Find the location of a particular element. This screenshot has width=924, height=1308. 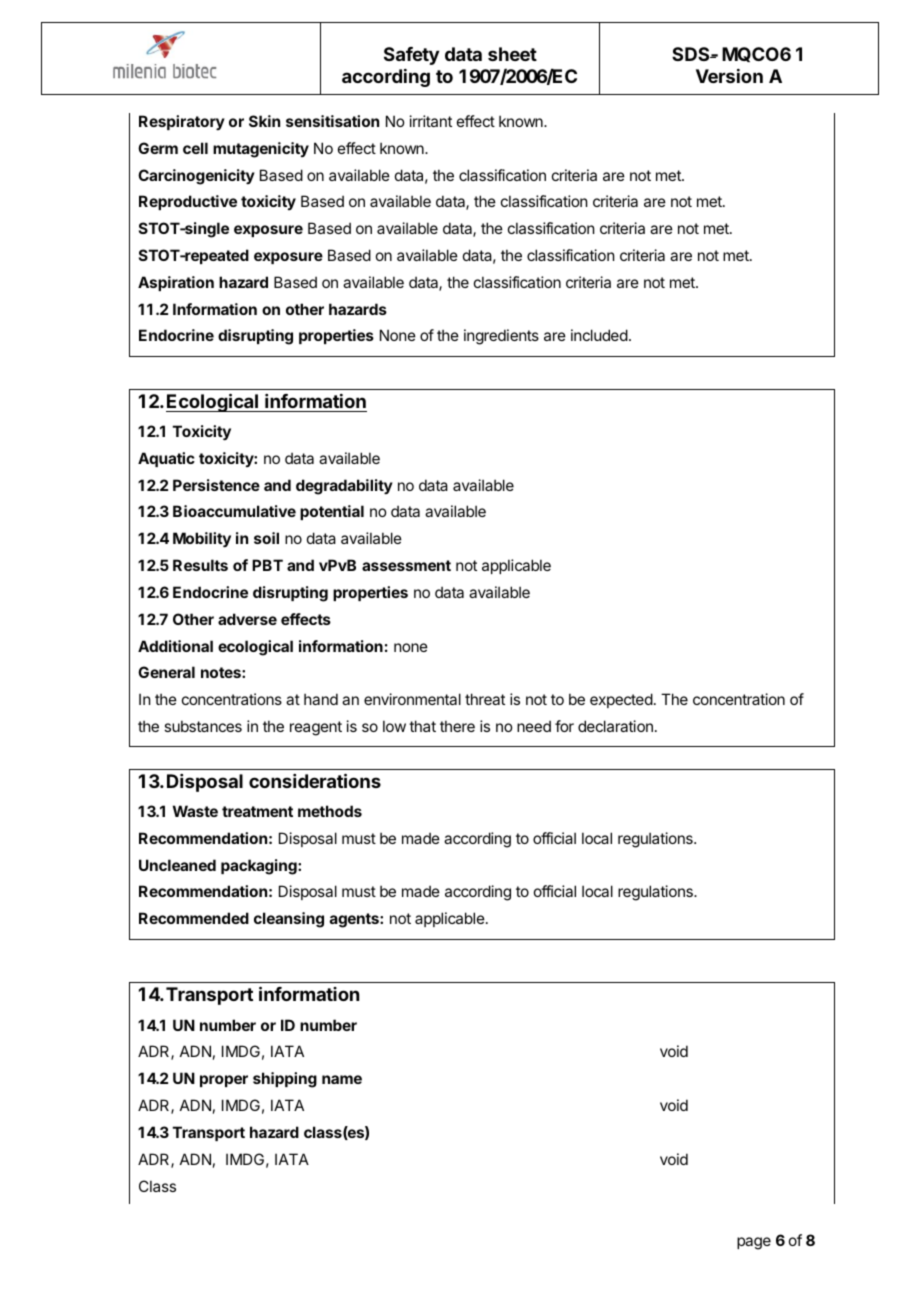

Version is located at coordinates (729, 76).
